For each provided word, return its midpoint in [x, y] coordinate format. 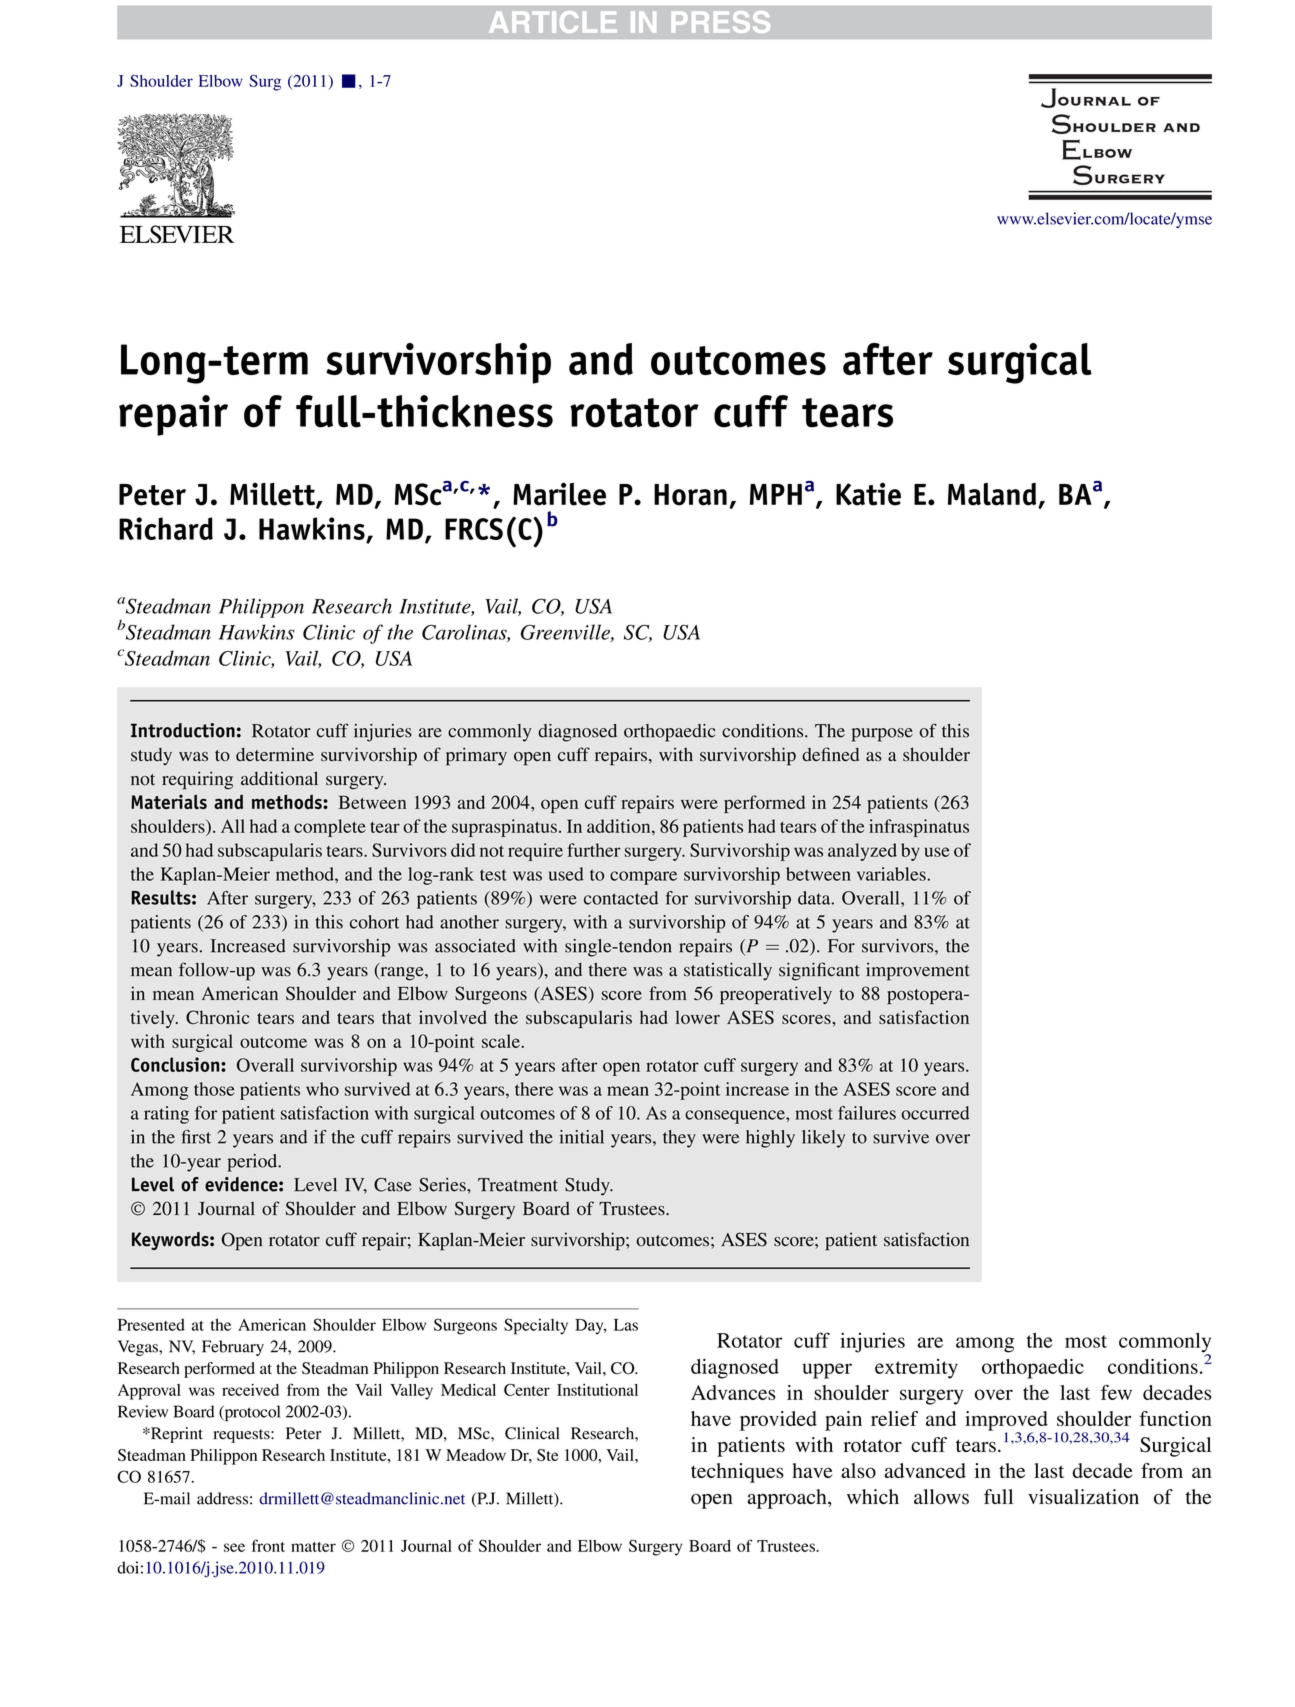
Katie [868, 494]
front [268, 1545]
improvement [918, 972]
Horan [690, 495]
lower [697, 1017]
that [396, 1017]
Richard [166, 528]
